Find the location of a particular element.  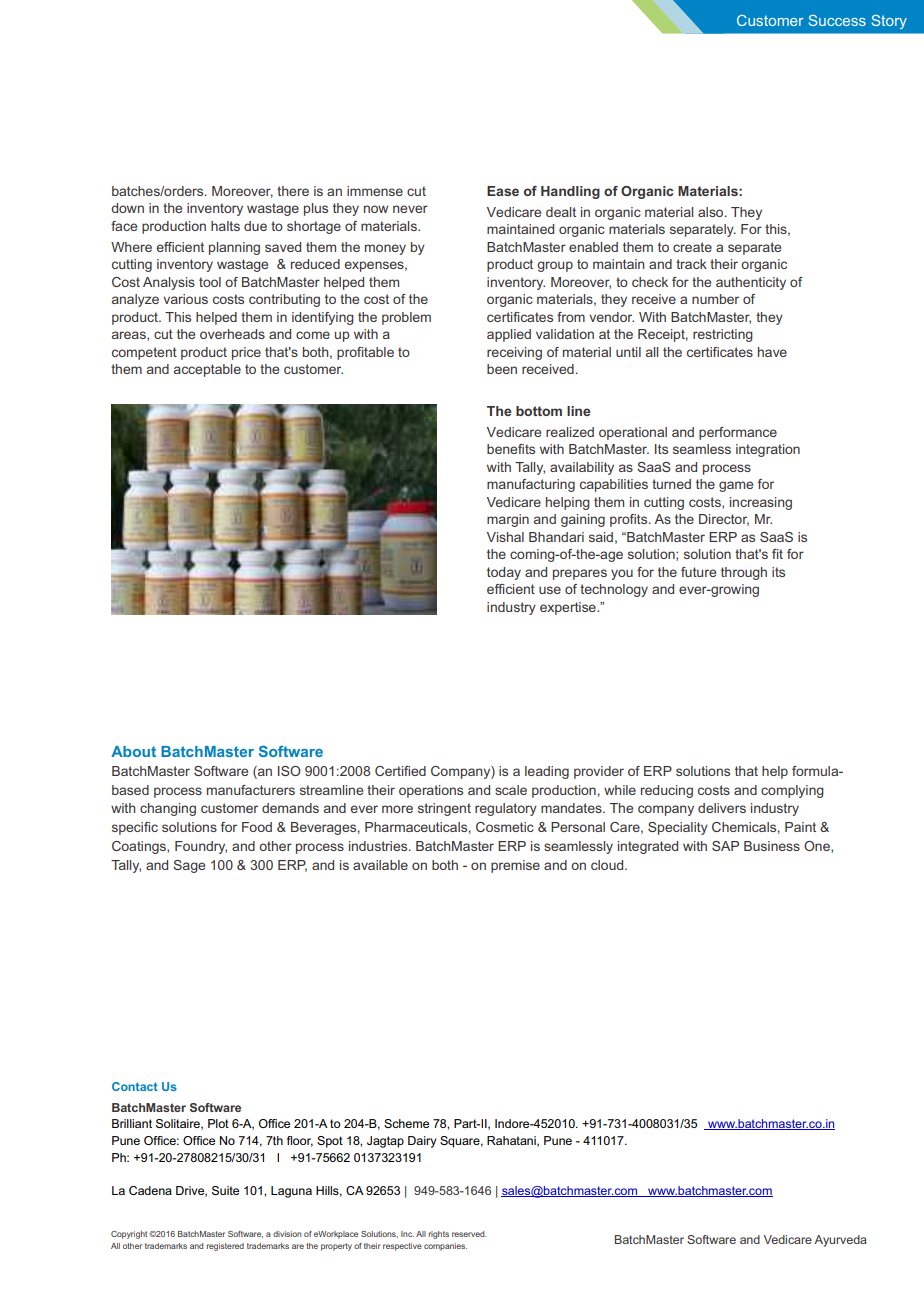

Success is located at coordinates (837, 20).
